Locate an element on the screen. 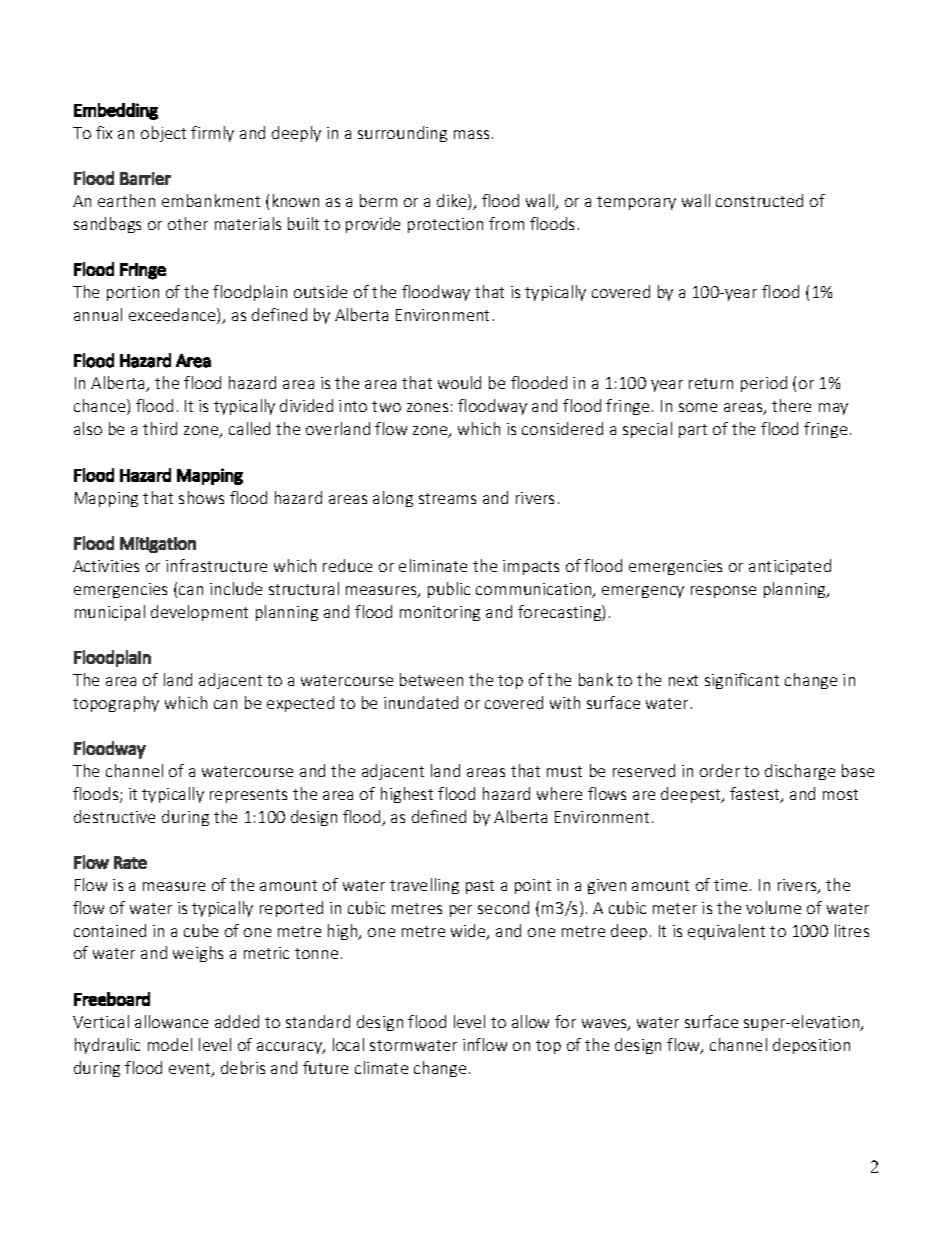  streams is located at coordinates (447, 498).
